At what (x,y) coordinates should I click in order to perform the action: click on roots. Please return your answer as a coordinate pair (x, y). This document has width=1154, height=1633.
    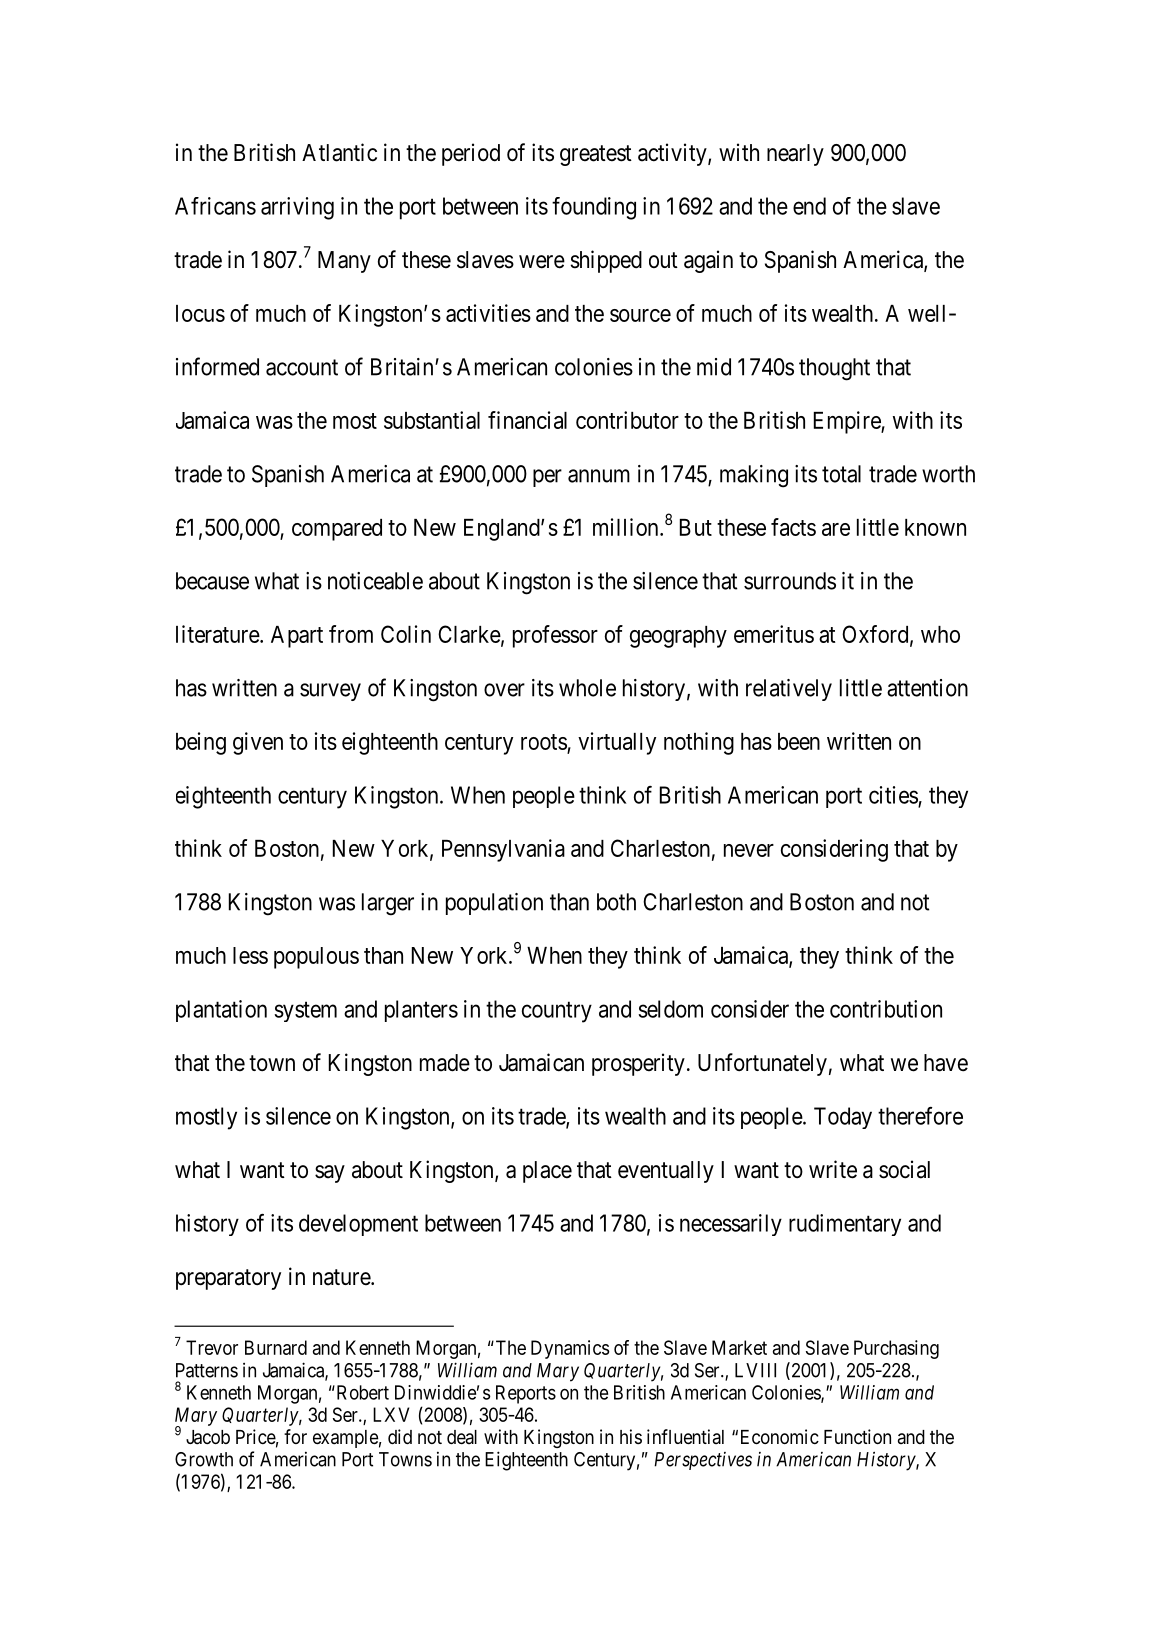
    Looking at the image, I should click on (544, 743).
